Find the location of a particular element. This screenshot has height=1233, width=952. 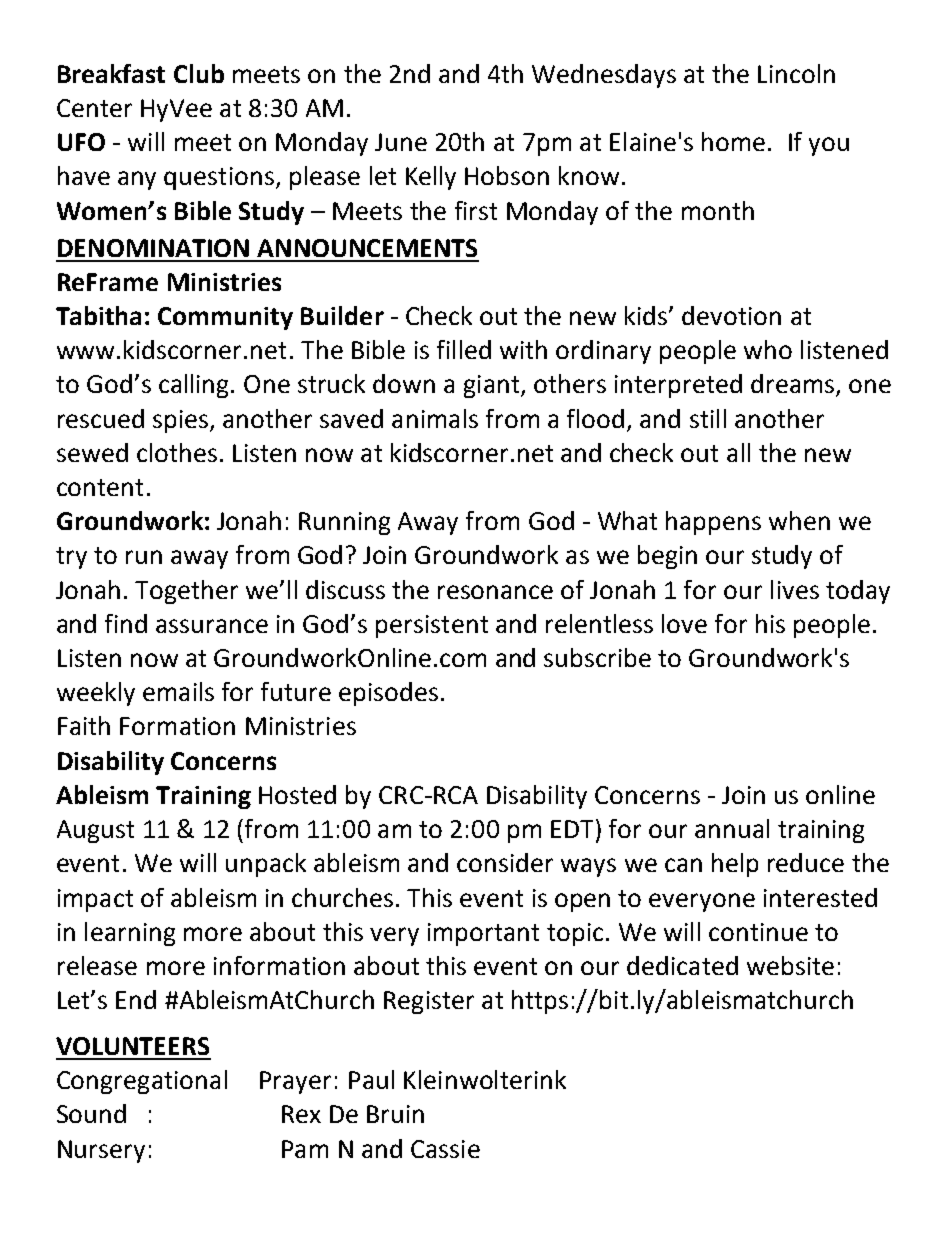

Lincoln is located at coordinates (796, 73).
